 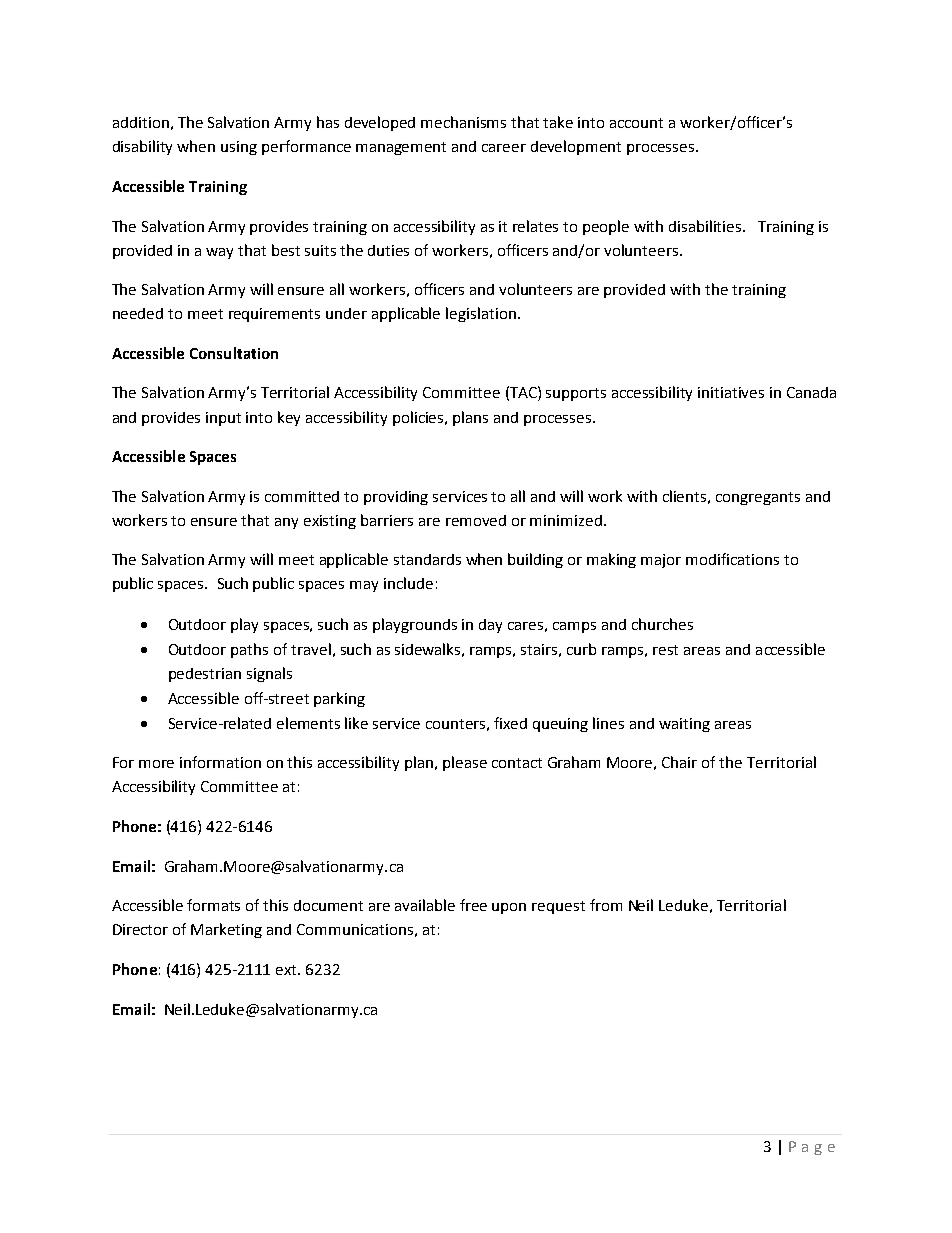 I want to click on Chair, so click(x=679, y=762).
